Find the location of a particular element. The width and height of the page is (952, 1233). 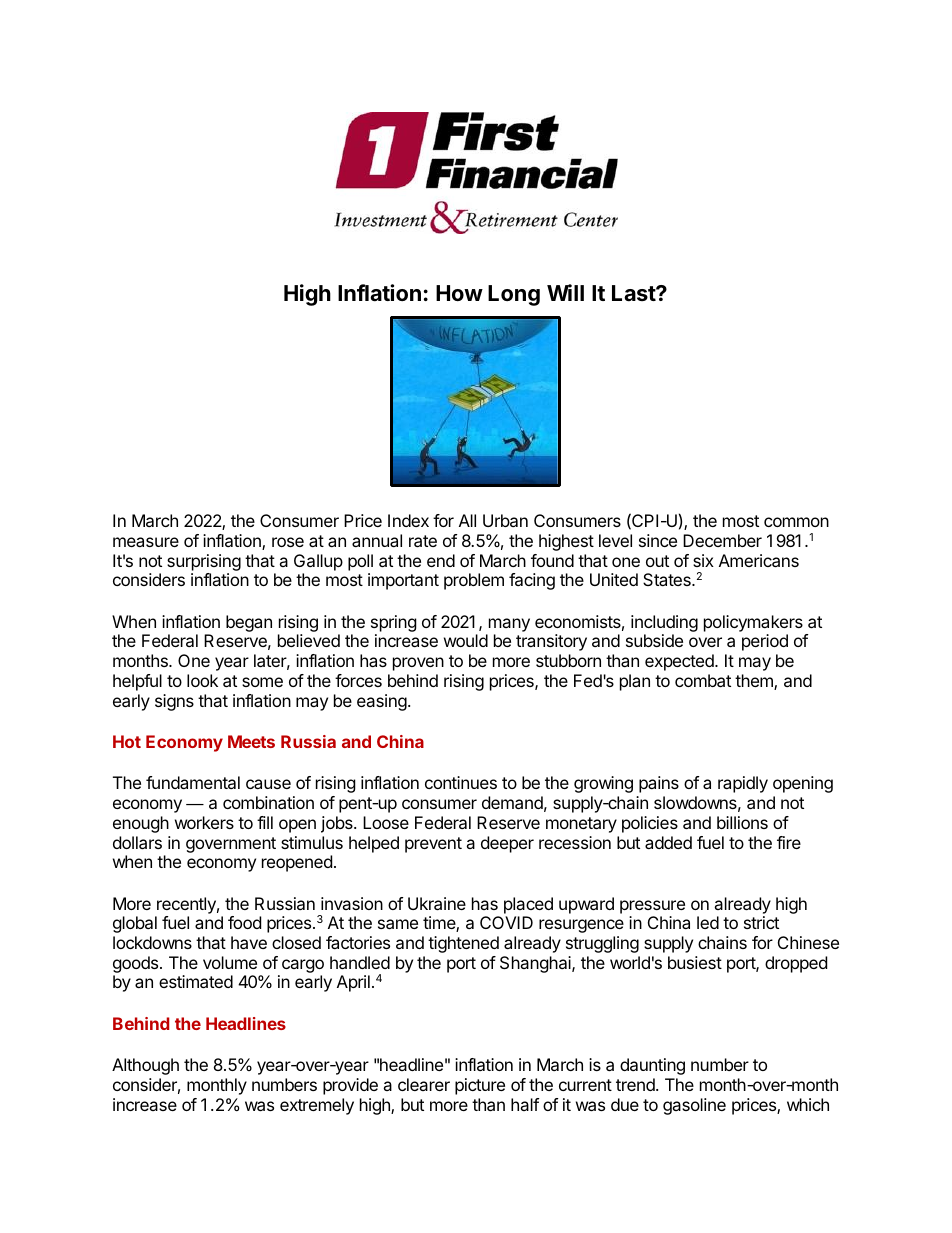

six is located at coordinates (703, 560).
